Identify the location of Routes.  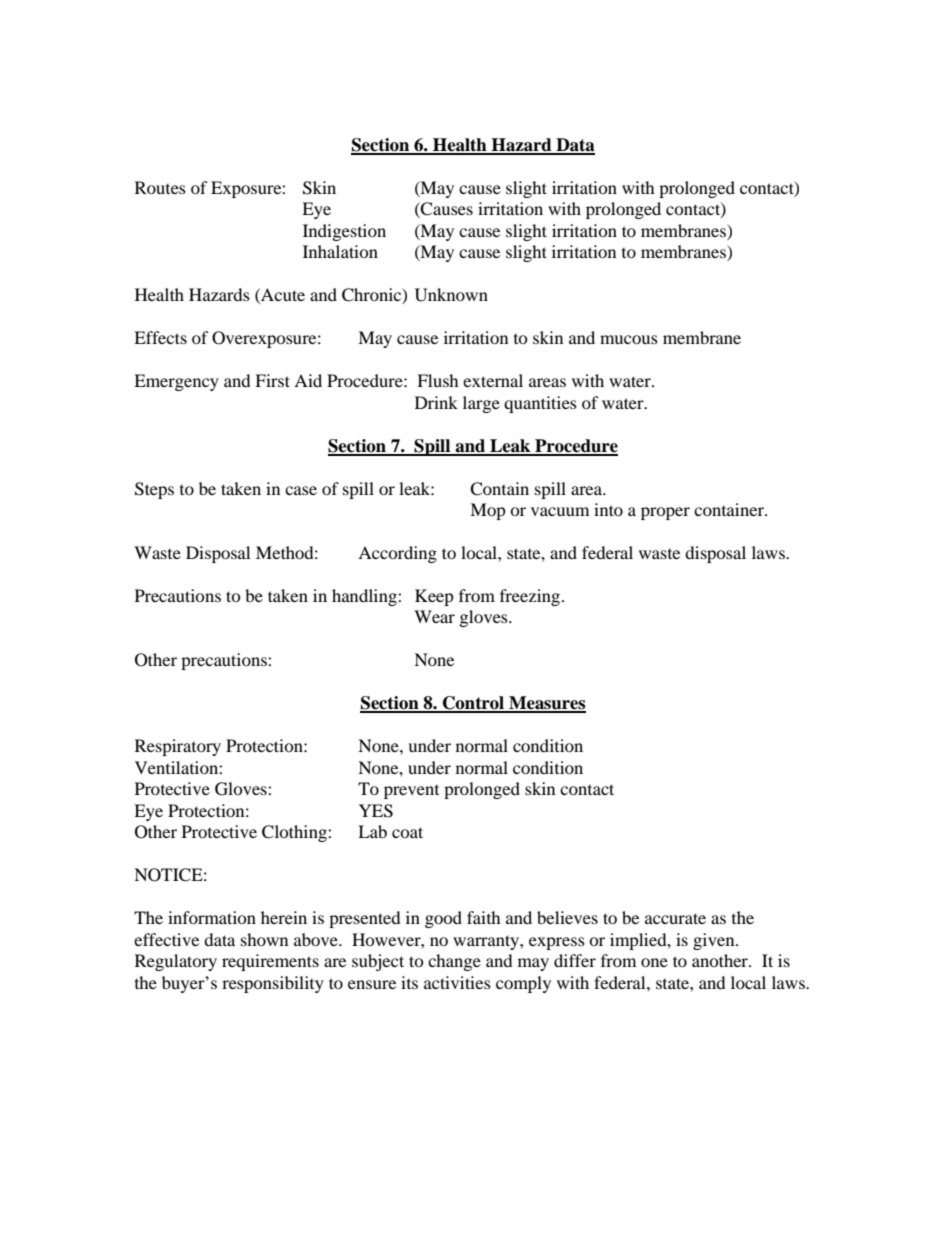
(160, 187).
